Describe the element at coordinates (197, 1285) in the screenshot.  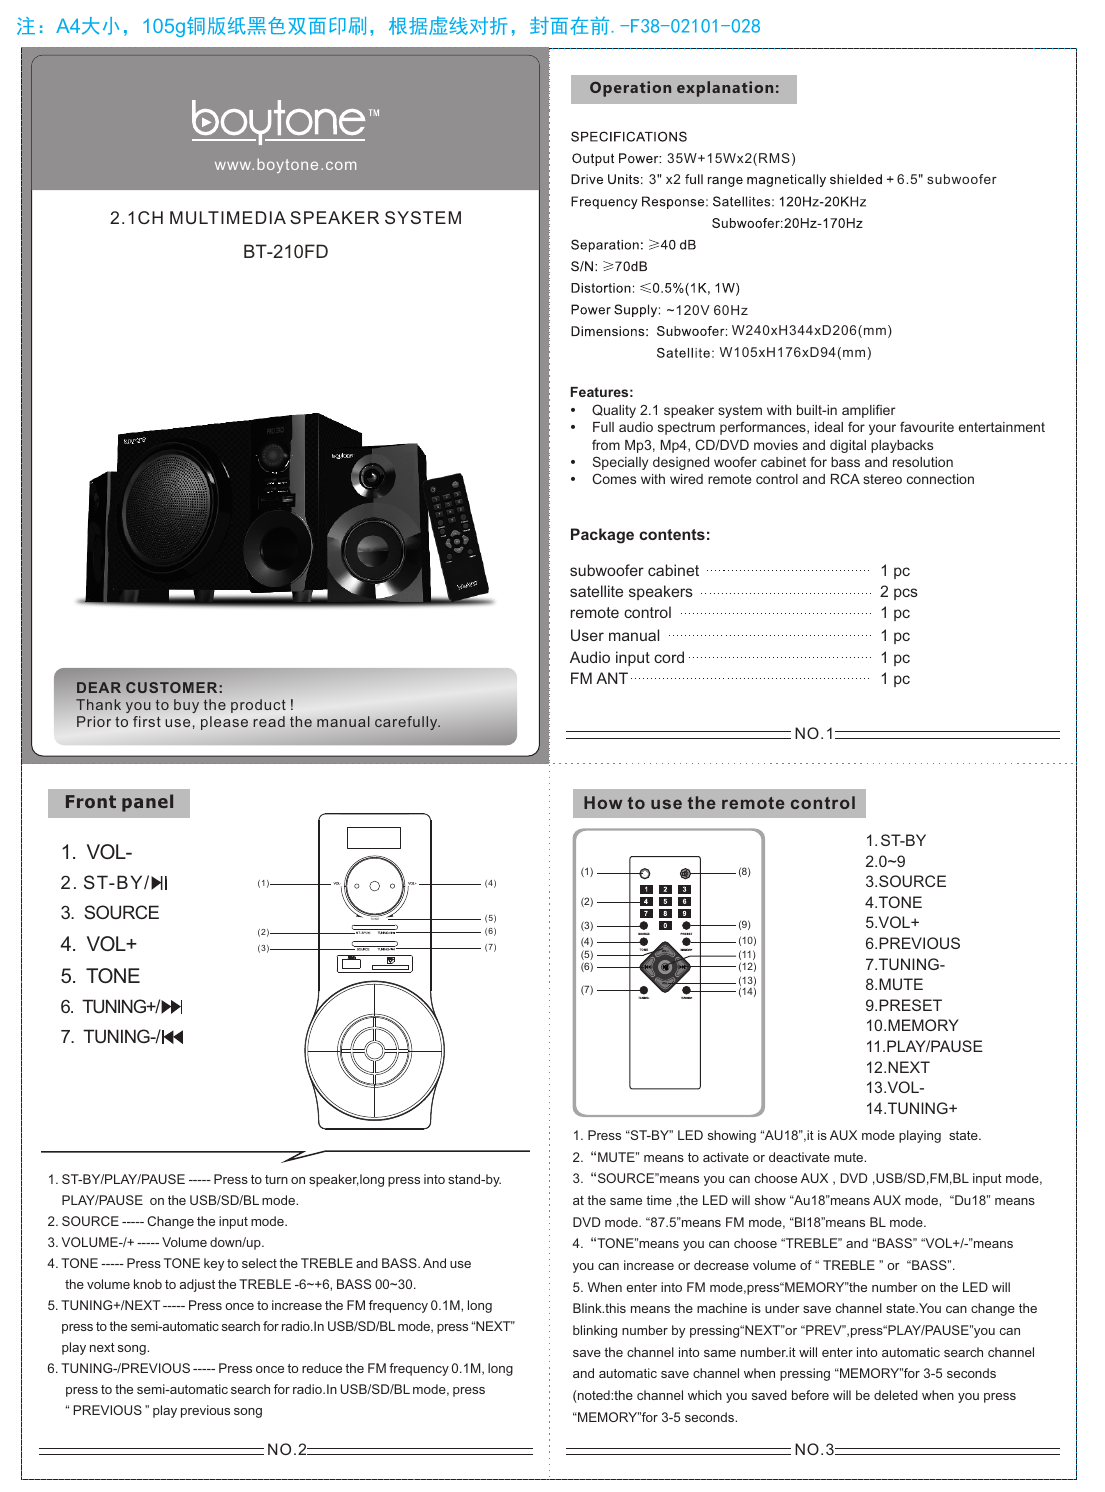
I see `adjust` at that location.
